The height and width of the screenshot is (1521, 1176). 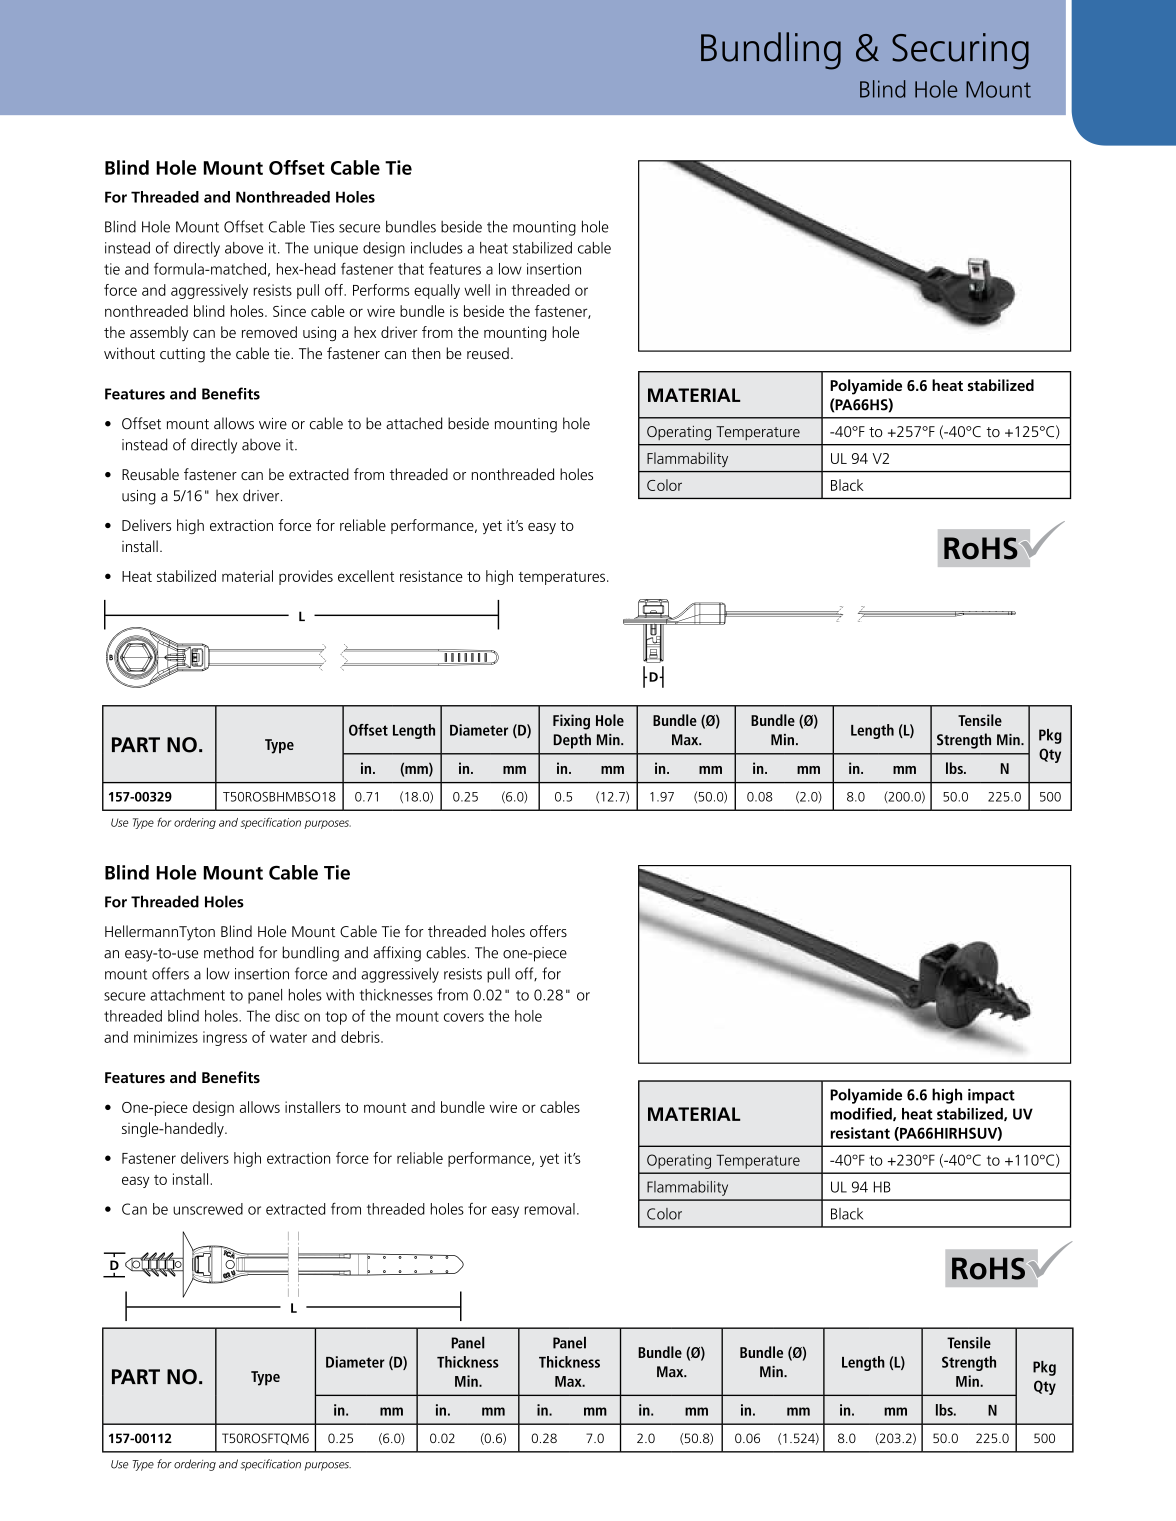 I want to click on provides, so click(x=306, y=577).
